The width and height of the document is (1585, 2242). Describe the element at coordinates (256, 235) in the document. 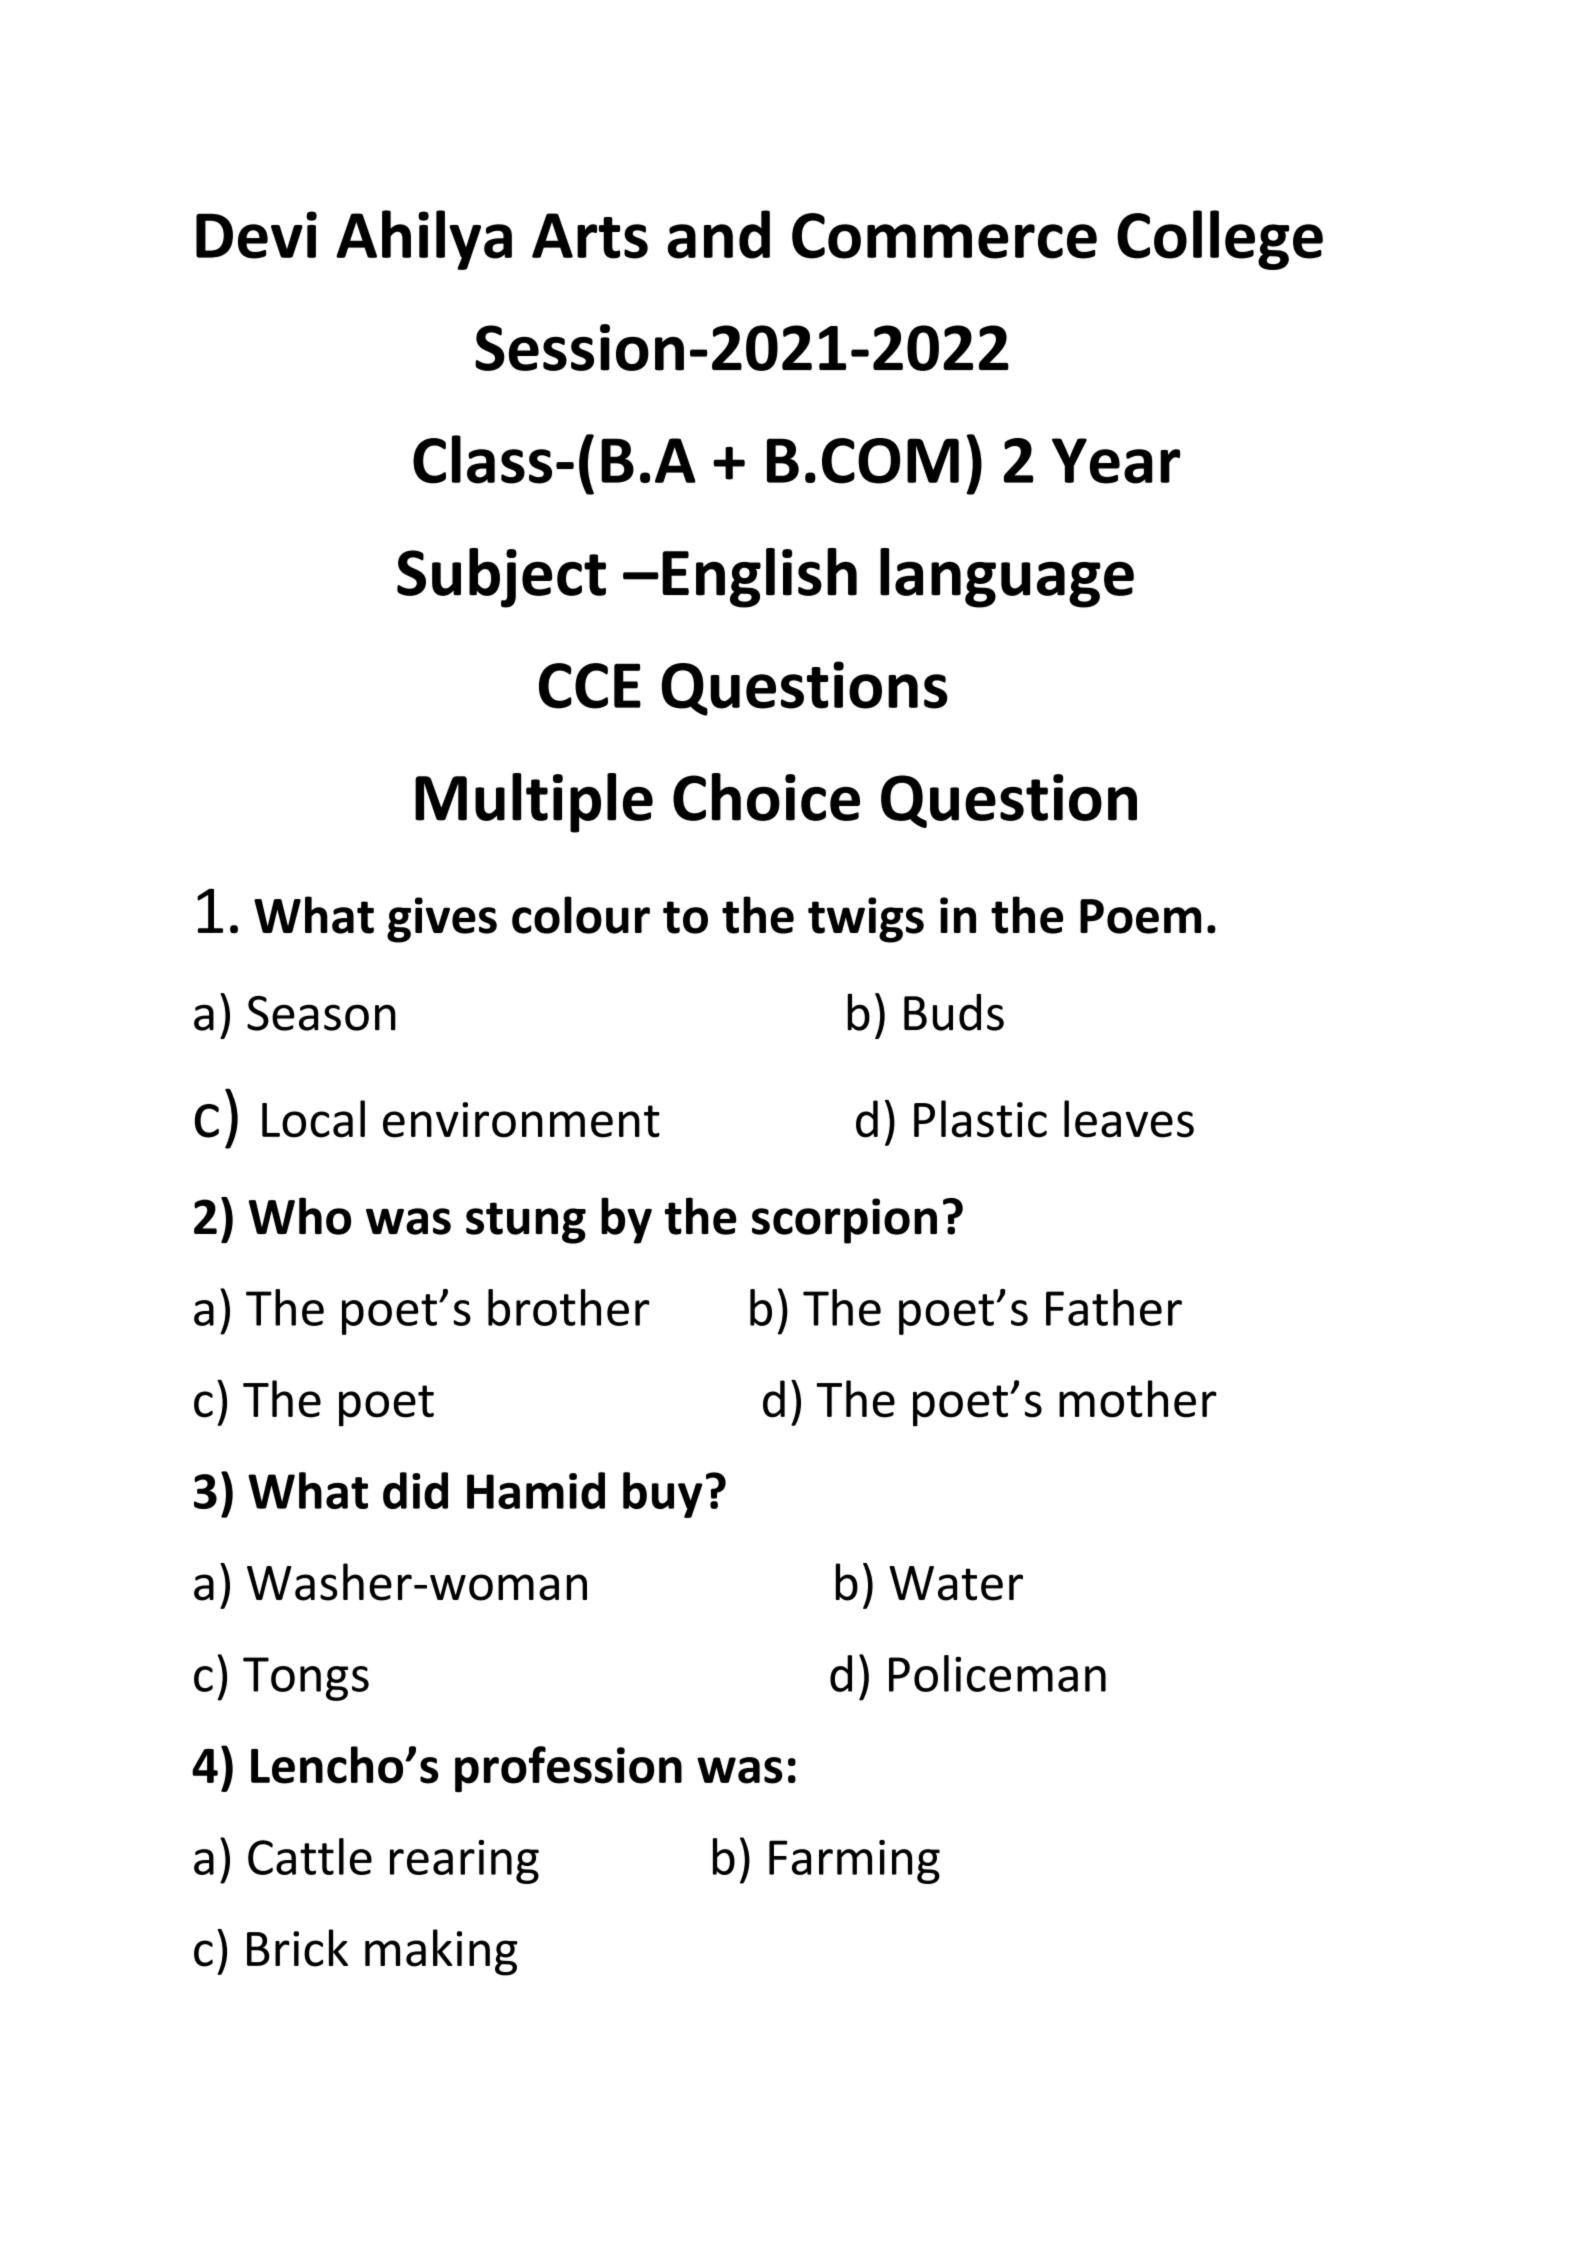

I see `Devi` at that location.
